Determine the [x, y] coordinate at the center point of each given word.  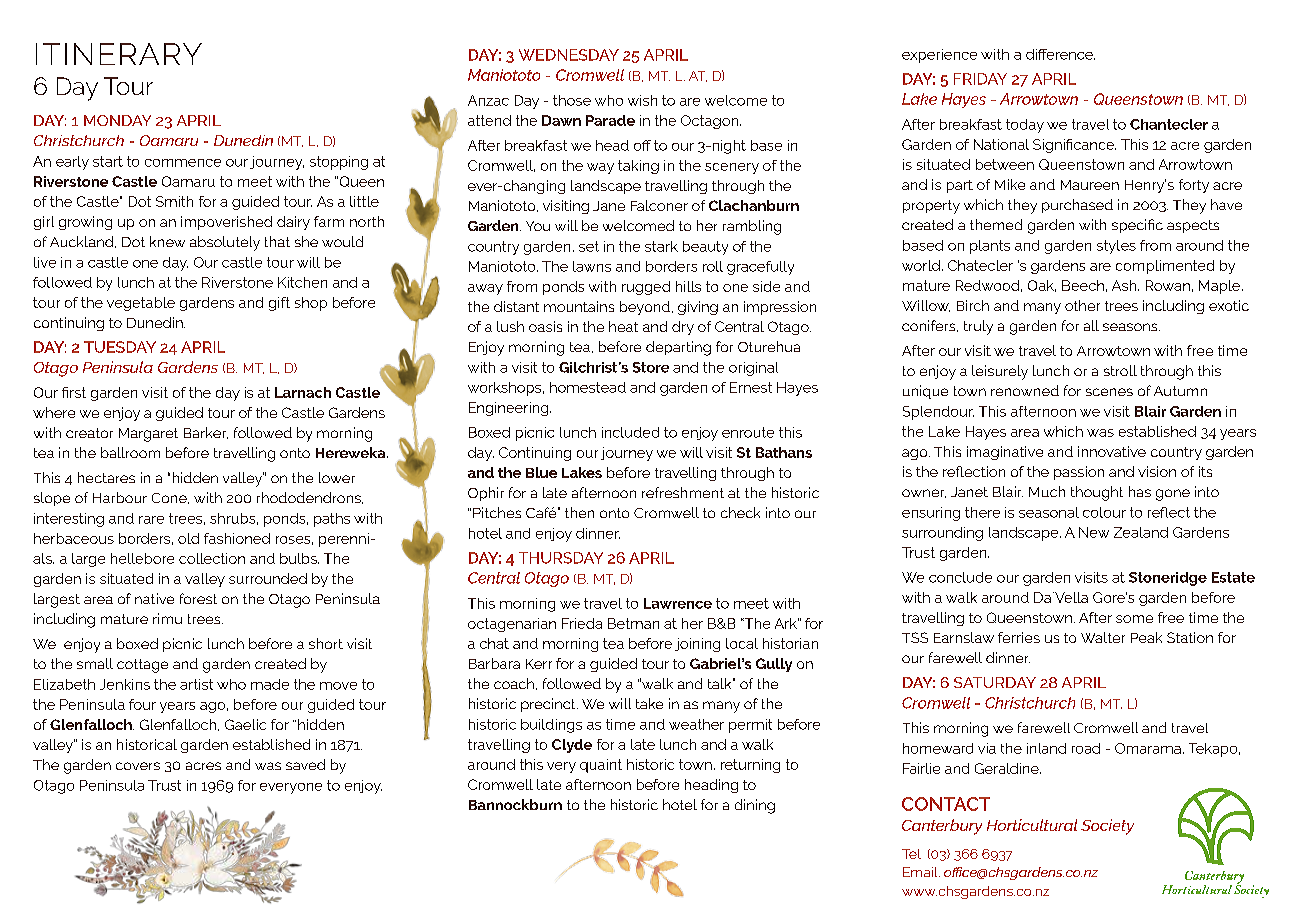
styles [1116, 247]
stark [661, 246]
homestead [588, 387]
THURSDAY [561, 558]
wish [642, 100]
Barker [206, 433]
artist [196, 684]
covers [138, 766]
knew [167, 241]
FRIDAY [980, 79]
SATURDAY [995, 682]
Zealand [1141, 532]
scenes [1109, 392]
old [188, 538]
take [649, 703]
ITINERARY [119, 54]
